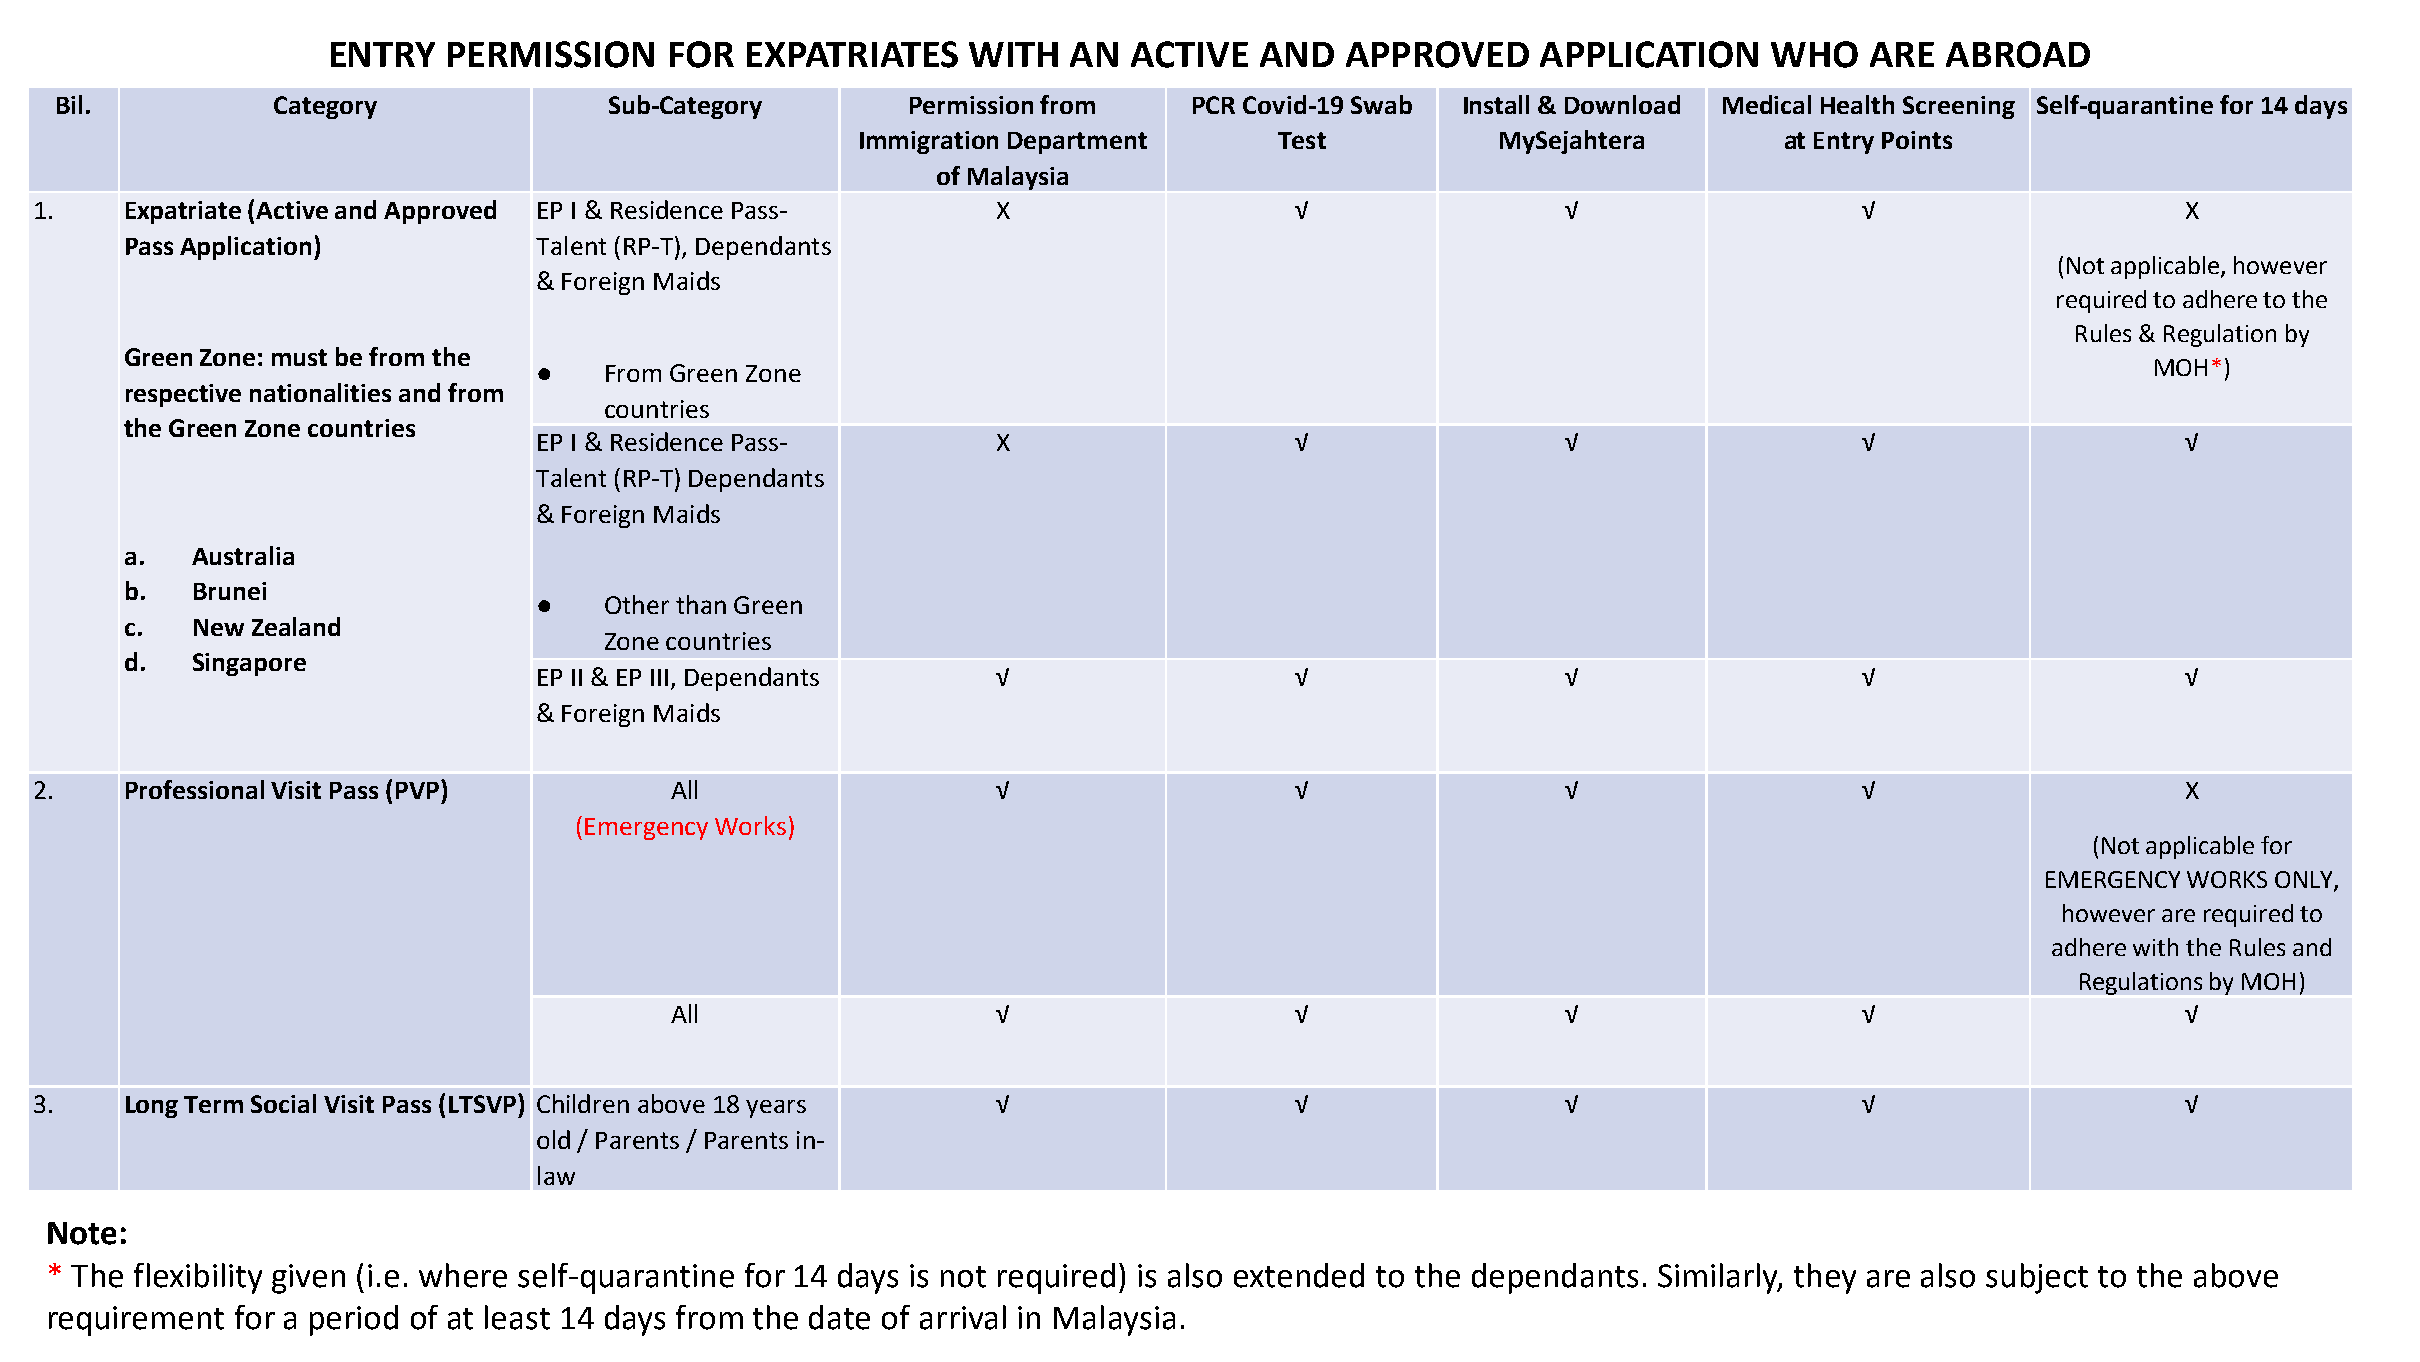 This screenshot has height=1362, width=2420. What do you see at coordinates (776, 1109) in the screenshot?
I see `years` at bounding box center [776, 1109].
